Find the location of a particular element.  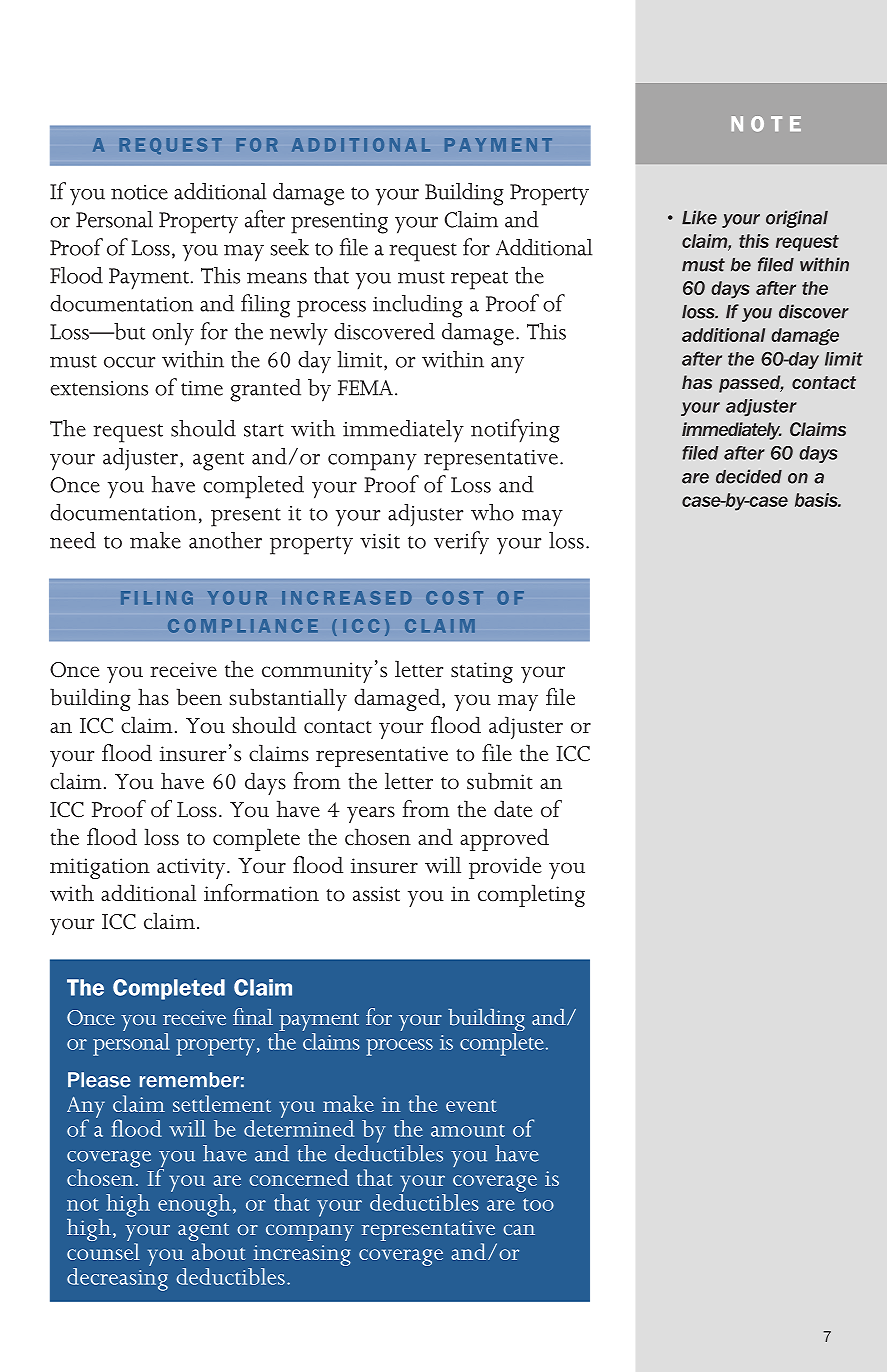

NOTE is located at coordinates (766, 124).
